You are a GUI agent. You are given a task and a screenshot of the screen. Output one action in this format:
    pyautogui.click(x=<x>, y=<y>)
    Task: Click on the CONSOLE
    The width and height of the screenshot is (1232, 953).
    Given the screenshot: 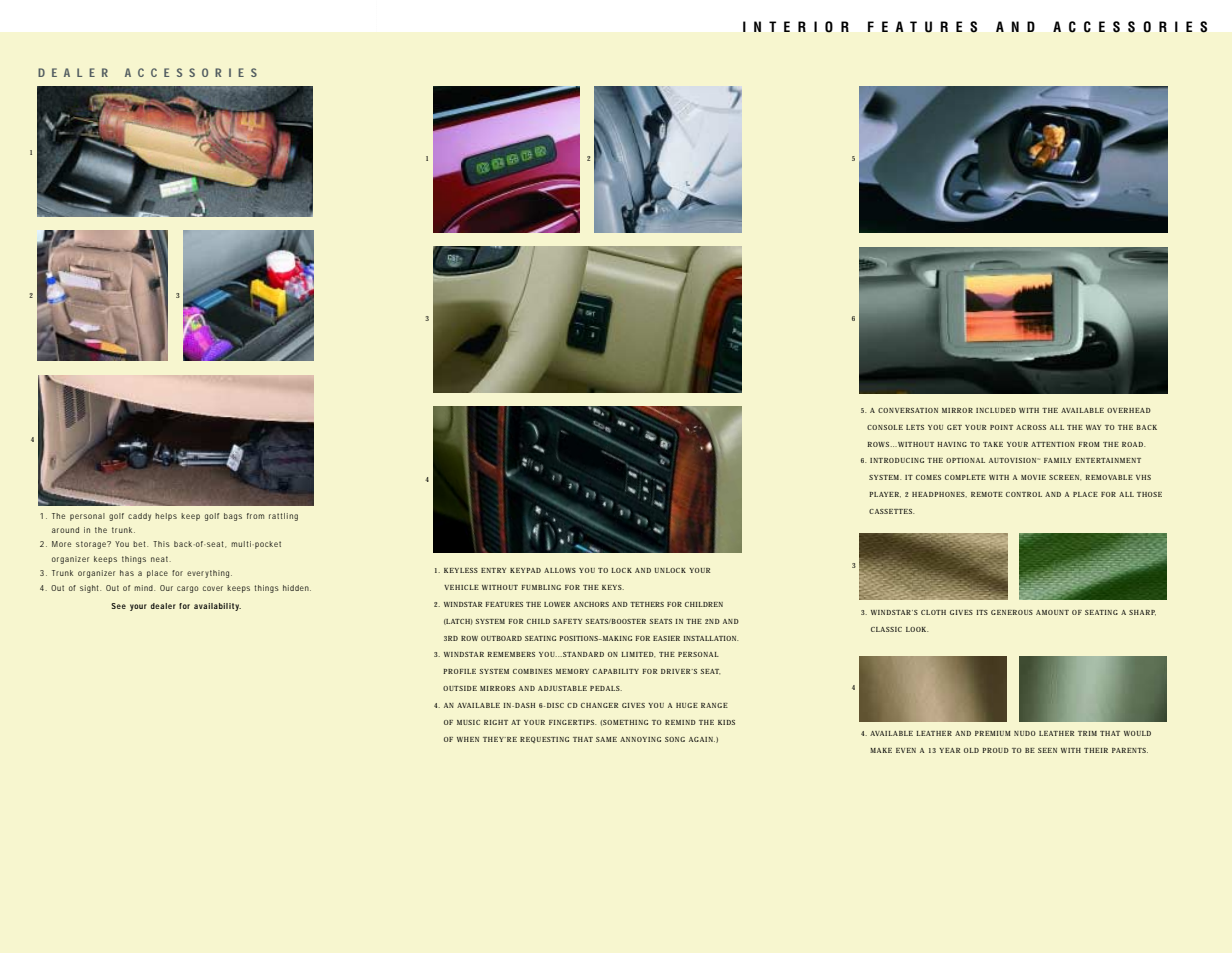 What is the action you would take?
    pyautogui.click(x=885, y=427)
